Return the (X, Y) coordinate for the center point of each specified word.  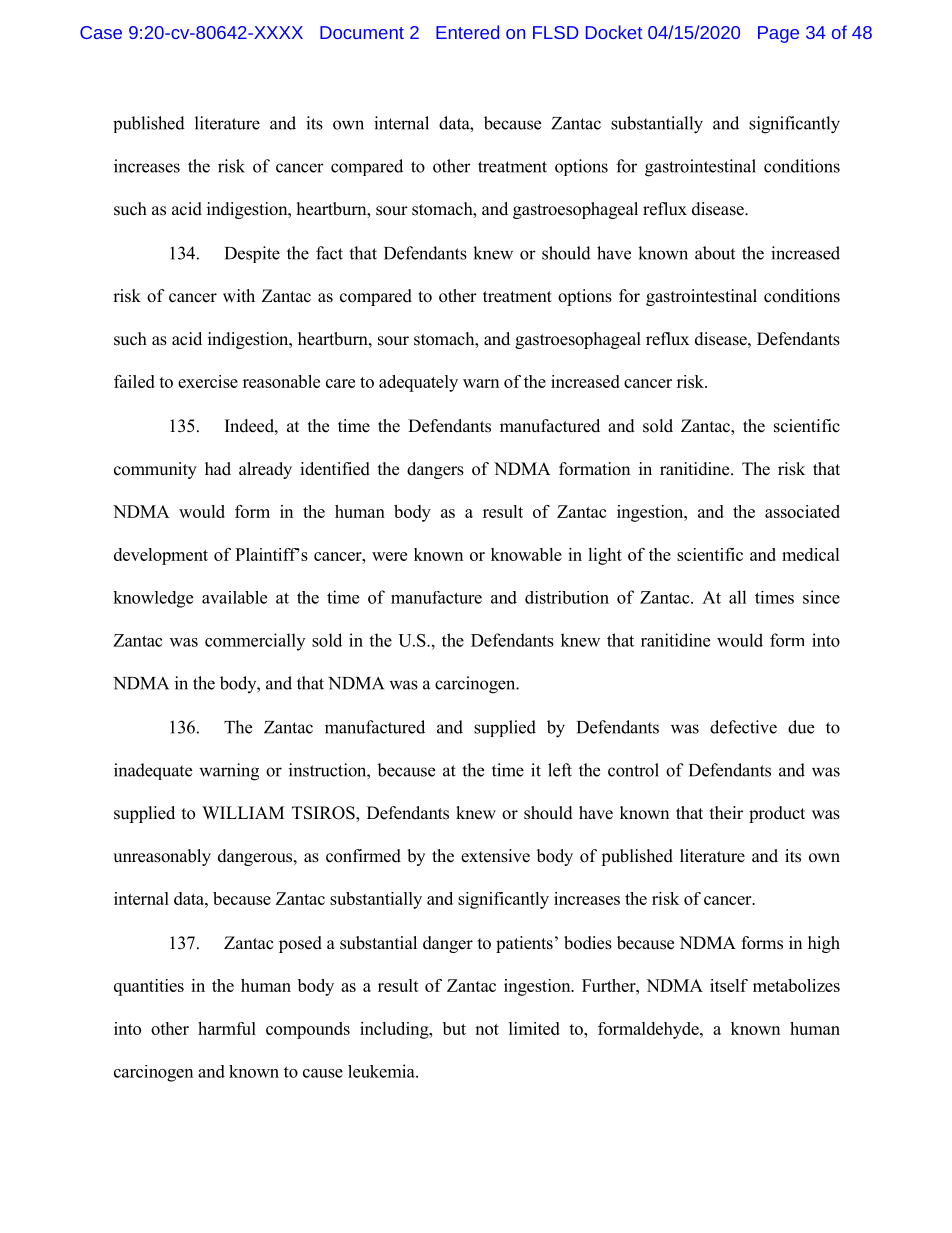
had (218, 469)
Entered (467, 32)
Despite (252, 254)
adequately (418, 383)
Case (101, 32)
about (715, 253)
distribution (567, 597)
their (726, 813)
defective (743, 727)
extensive (495, 856)
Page (778, 34)
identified (335, 469)
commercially (255, 642)
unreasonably (162, 857)
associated (802, 511)
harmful (227, 1028)
